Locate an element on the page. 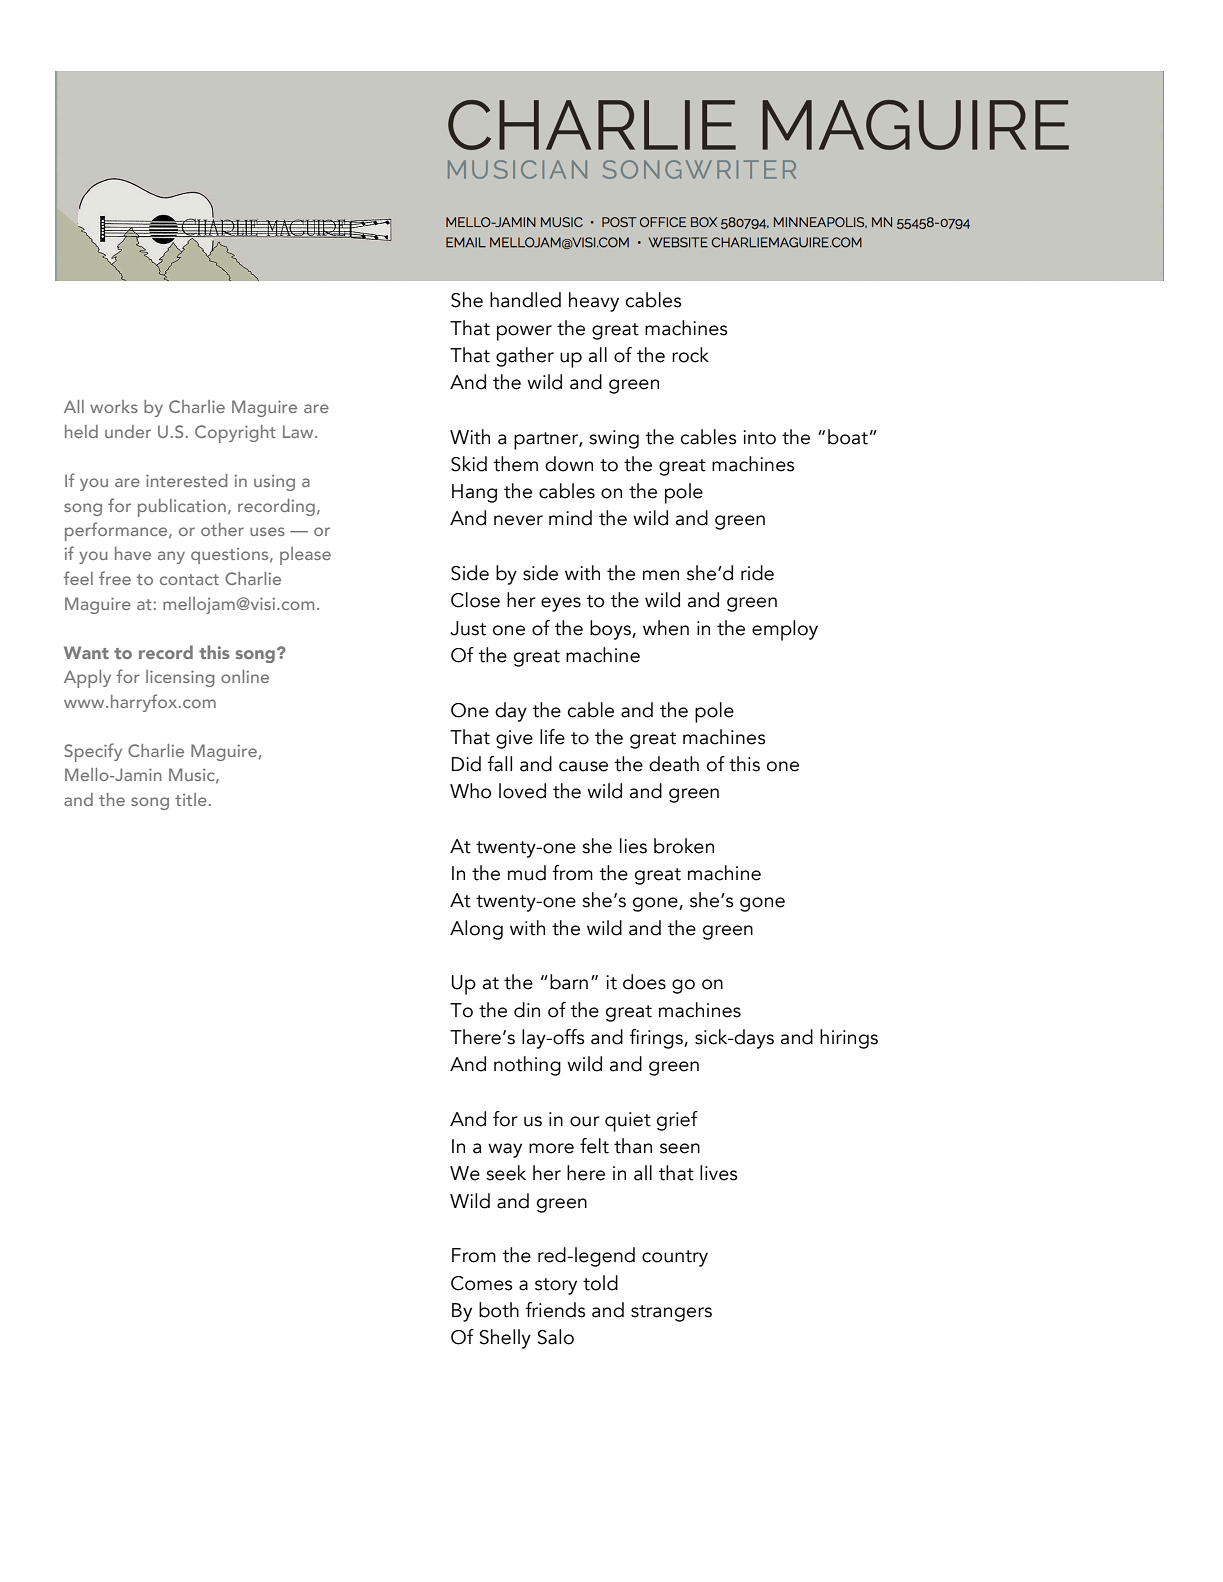 Image resolution: width=1223 pixels, height=1582 pixels. Who is located at coordinates (470, 791).
